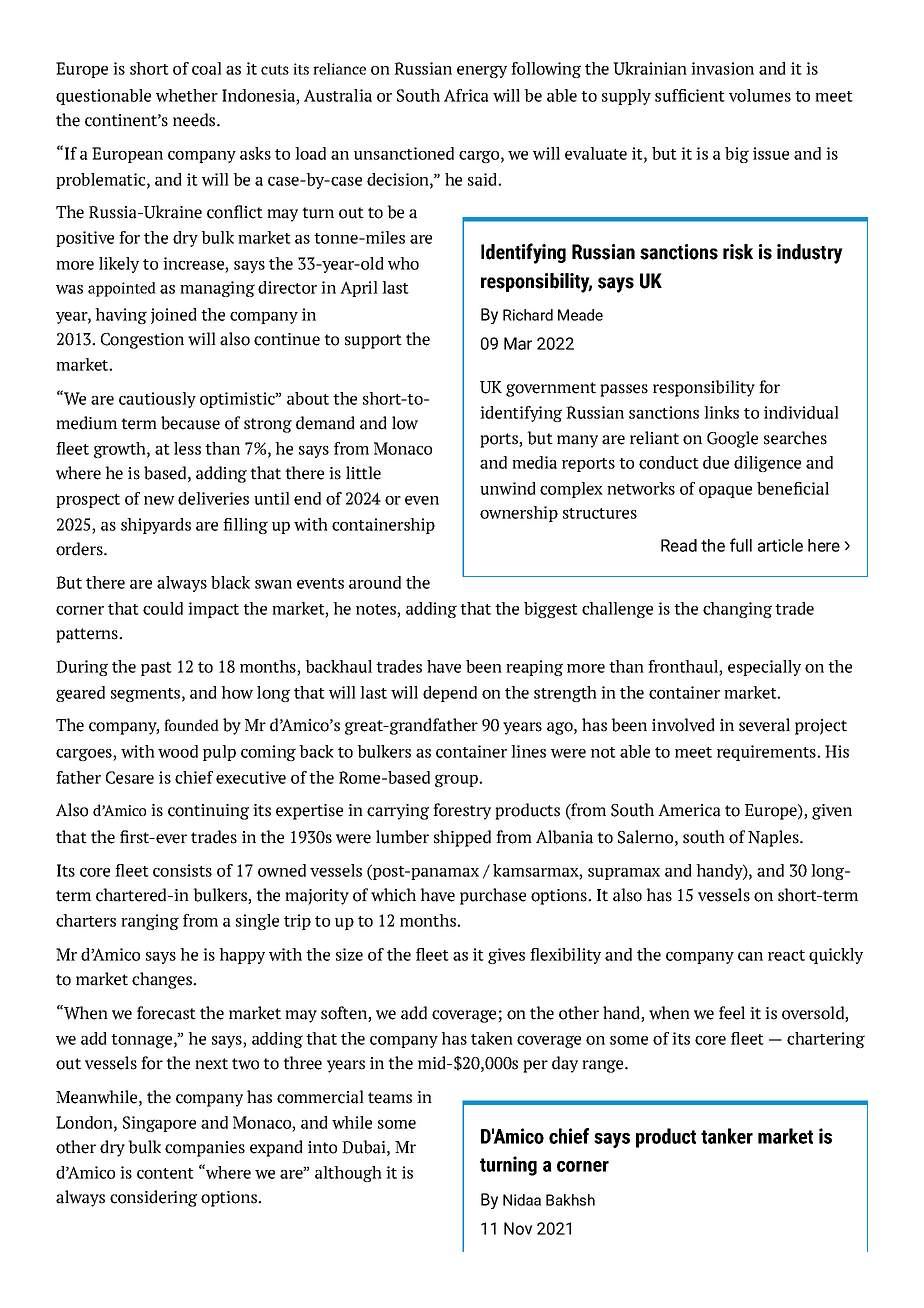  What do you see at coordinates (178, 751) in the screenshot?
I see `wood` at bounding box center [178, 751].
